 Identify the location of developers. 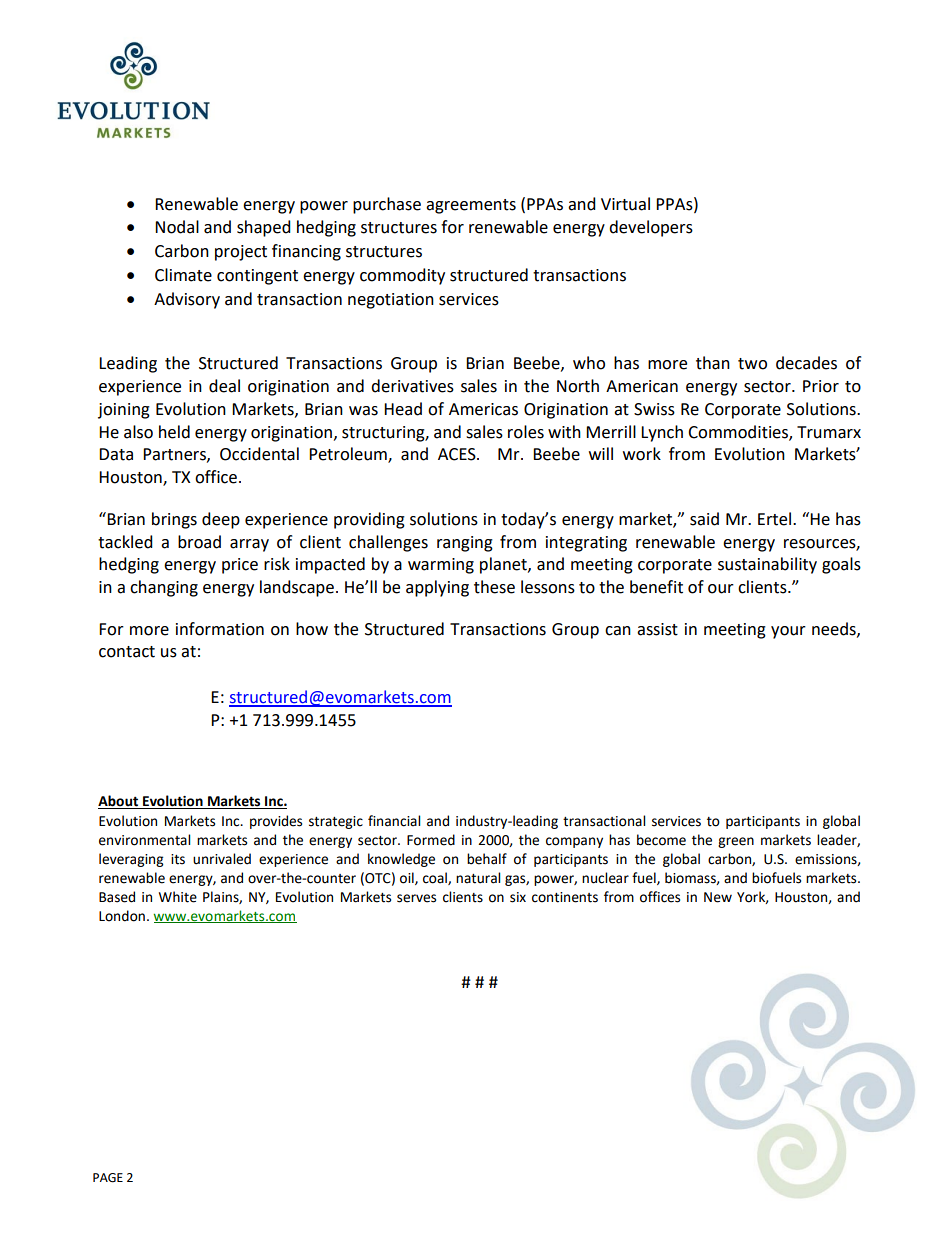
(651, 228).
